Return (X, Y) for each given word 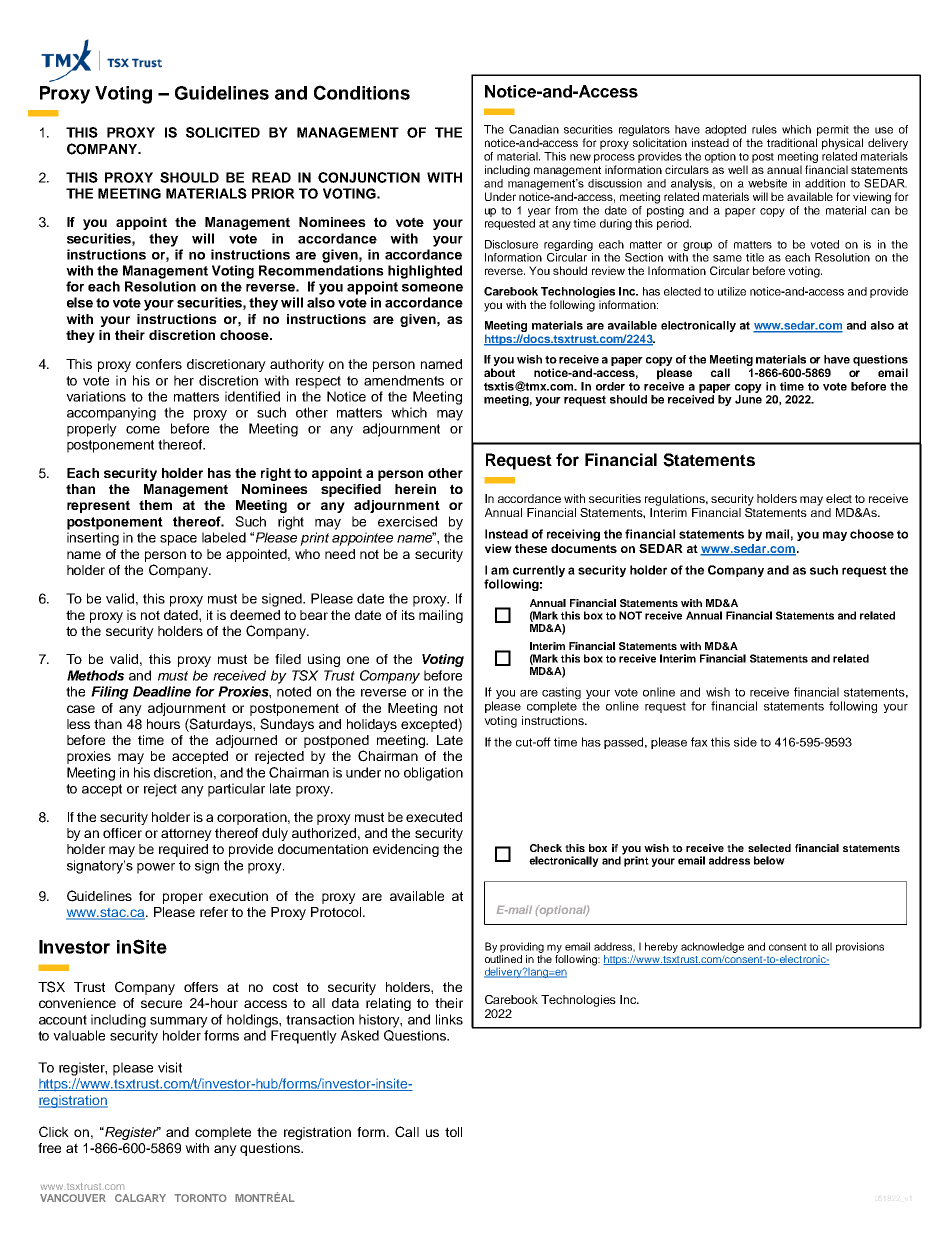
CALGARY (140, 1198)
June (748, 399)
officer (122, 833)
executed (434, 817)
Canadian (534, 129)
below (769, 860)
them (155, 505)
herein (415, 489)
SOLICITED (223, 132)
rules (764, 129)
